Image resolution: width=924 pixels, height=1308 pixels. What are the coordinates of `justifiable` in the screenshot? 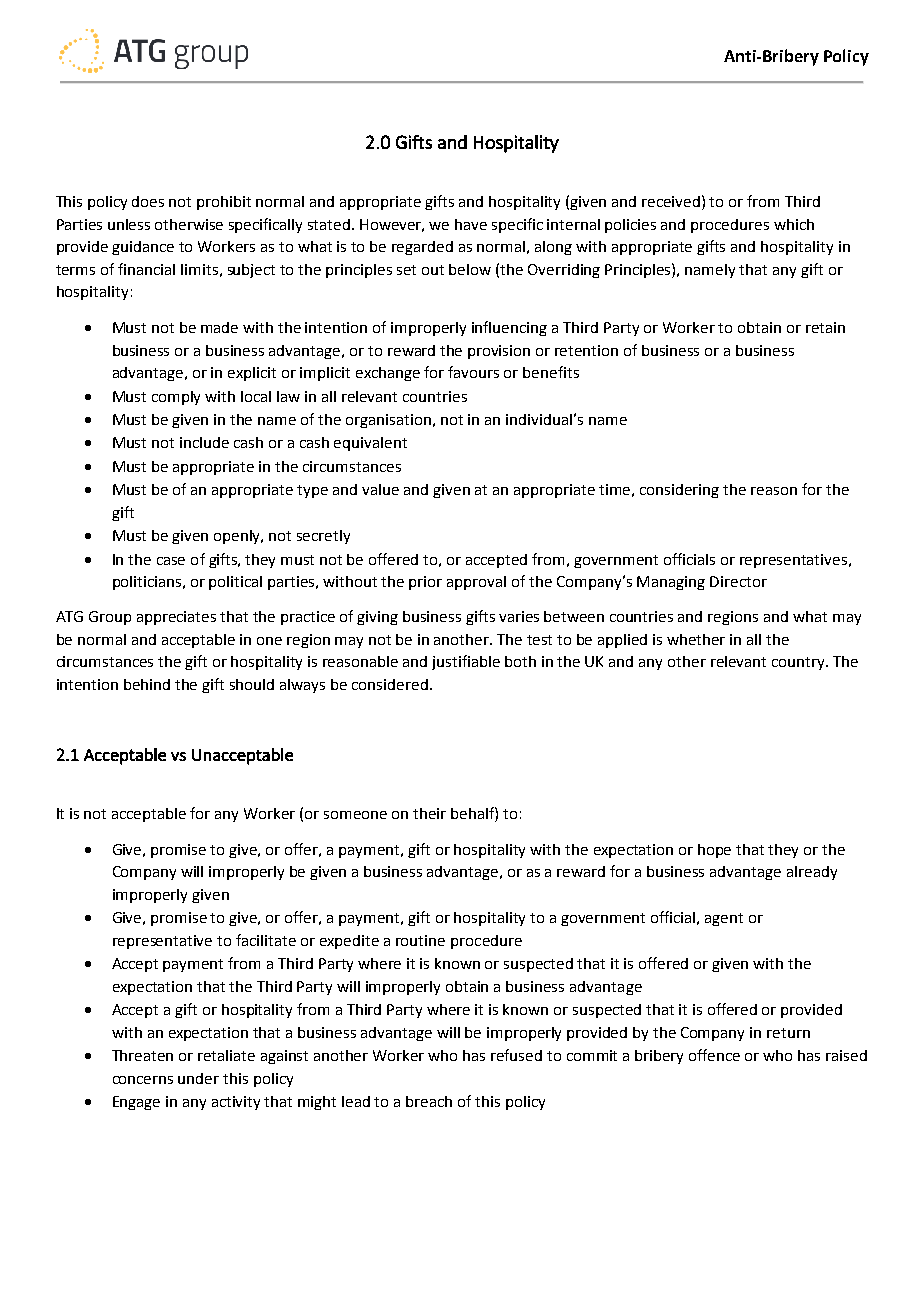 It's located at (466, 662).
